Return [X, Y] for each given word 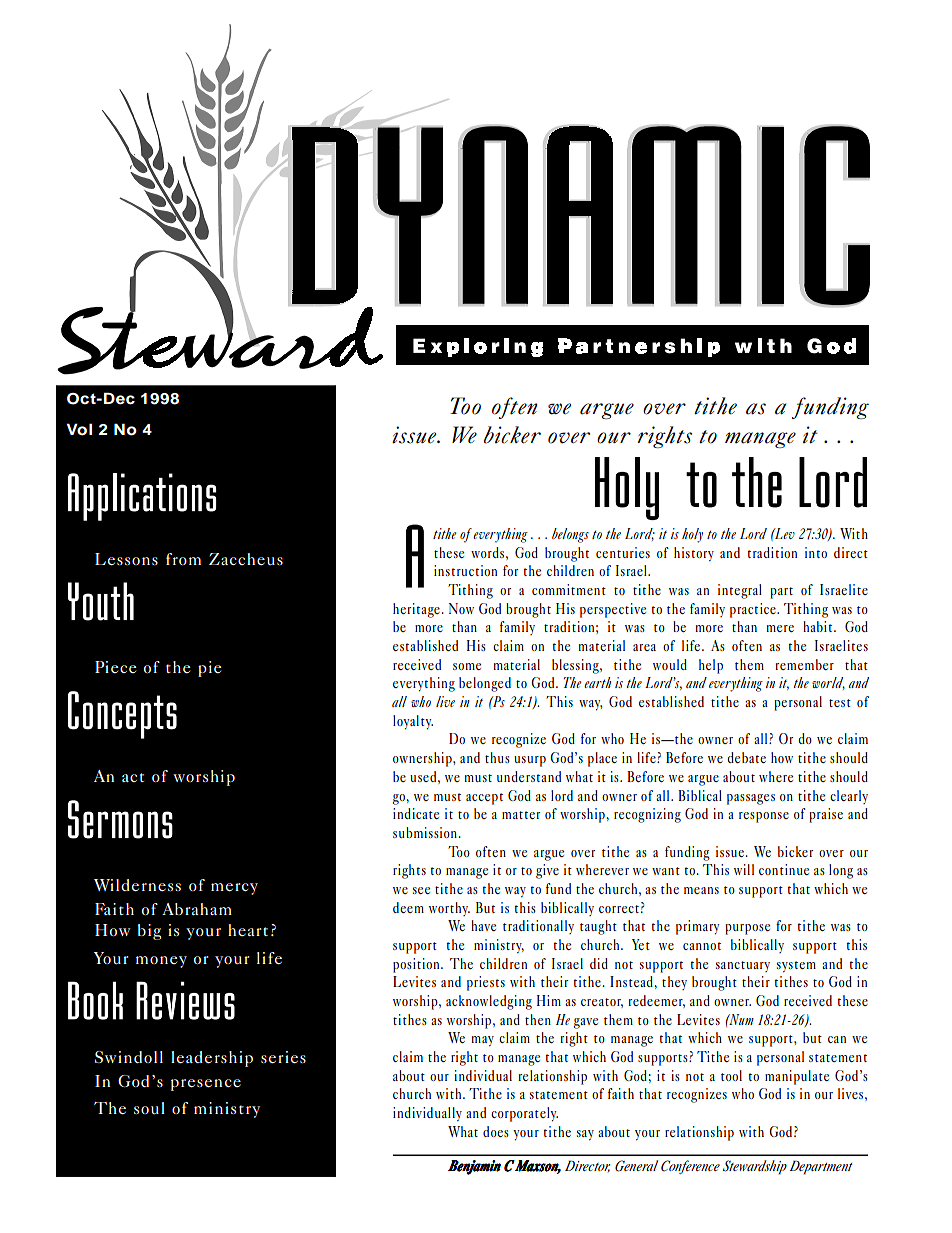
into [816, 552]
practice [754, 610]
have [483, 925]
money [161, 962]
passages [751, 799]
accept [484, 799]
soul [149, 1108]
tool [731, 1075]
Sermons [120, 819]
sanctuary [743, 966]
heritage [417, 610]
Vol [79, 429]
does [496, 1131]
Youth [101, 601]
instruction [465, 570]
